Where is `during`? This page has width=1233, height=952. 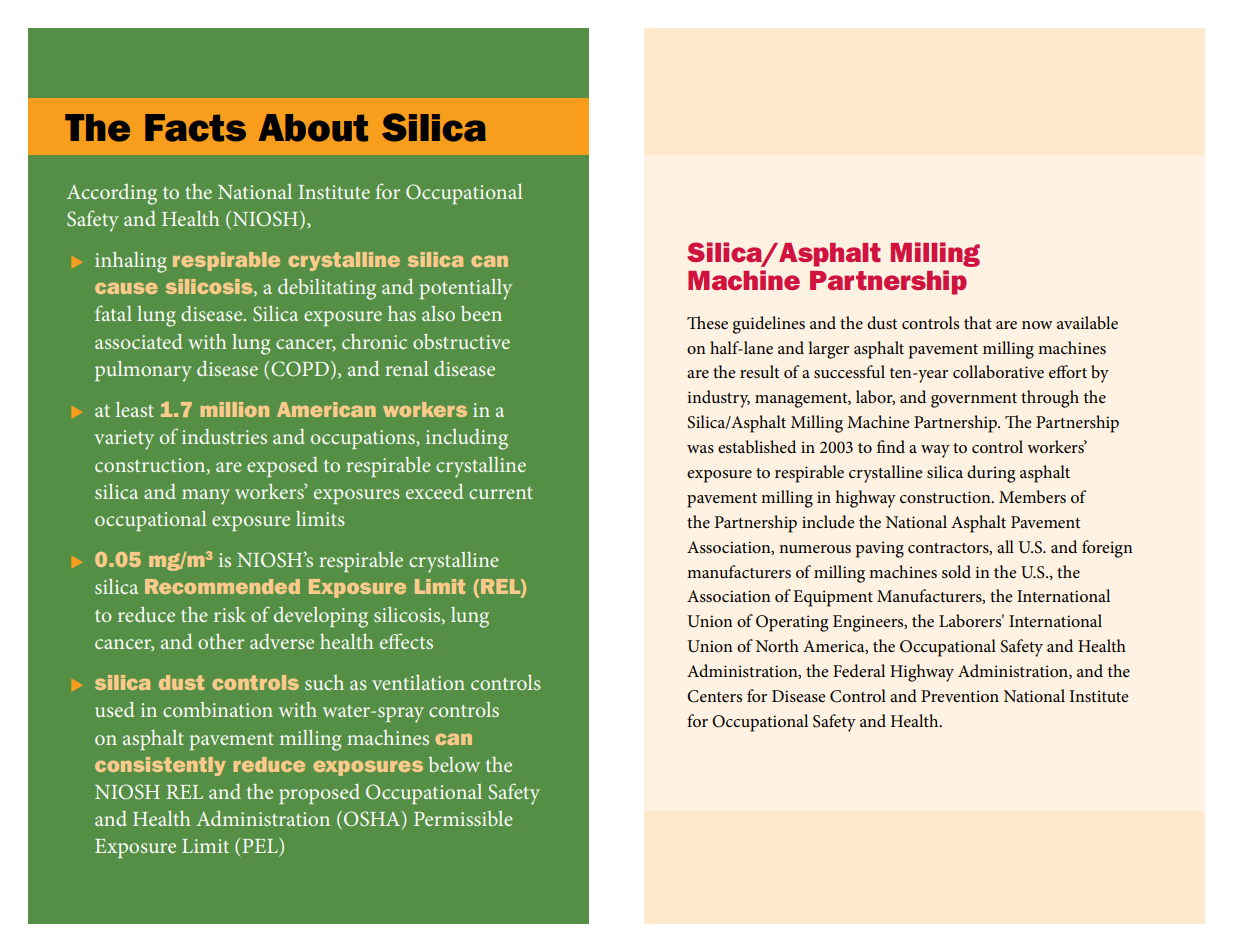
during is located at coordinates (991, 474).
